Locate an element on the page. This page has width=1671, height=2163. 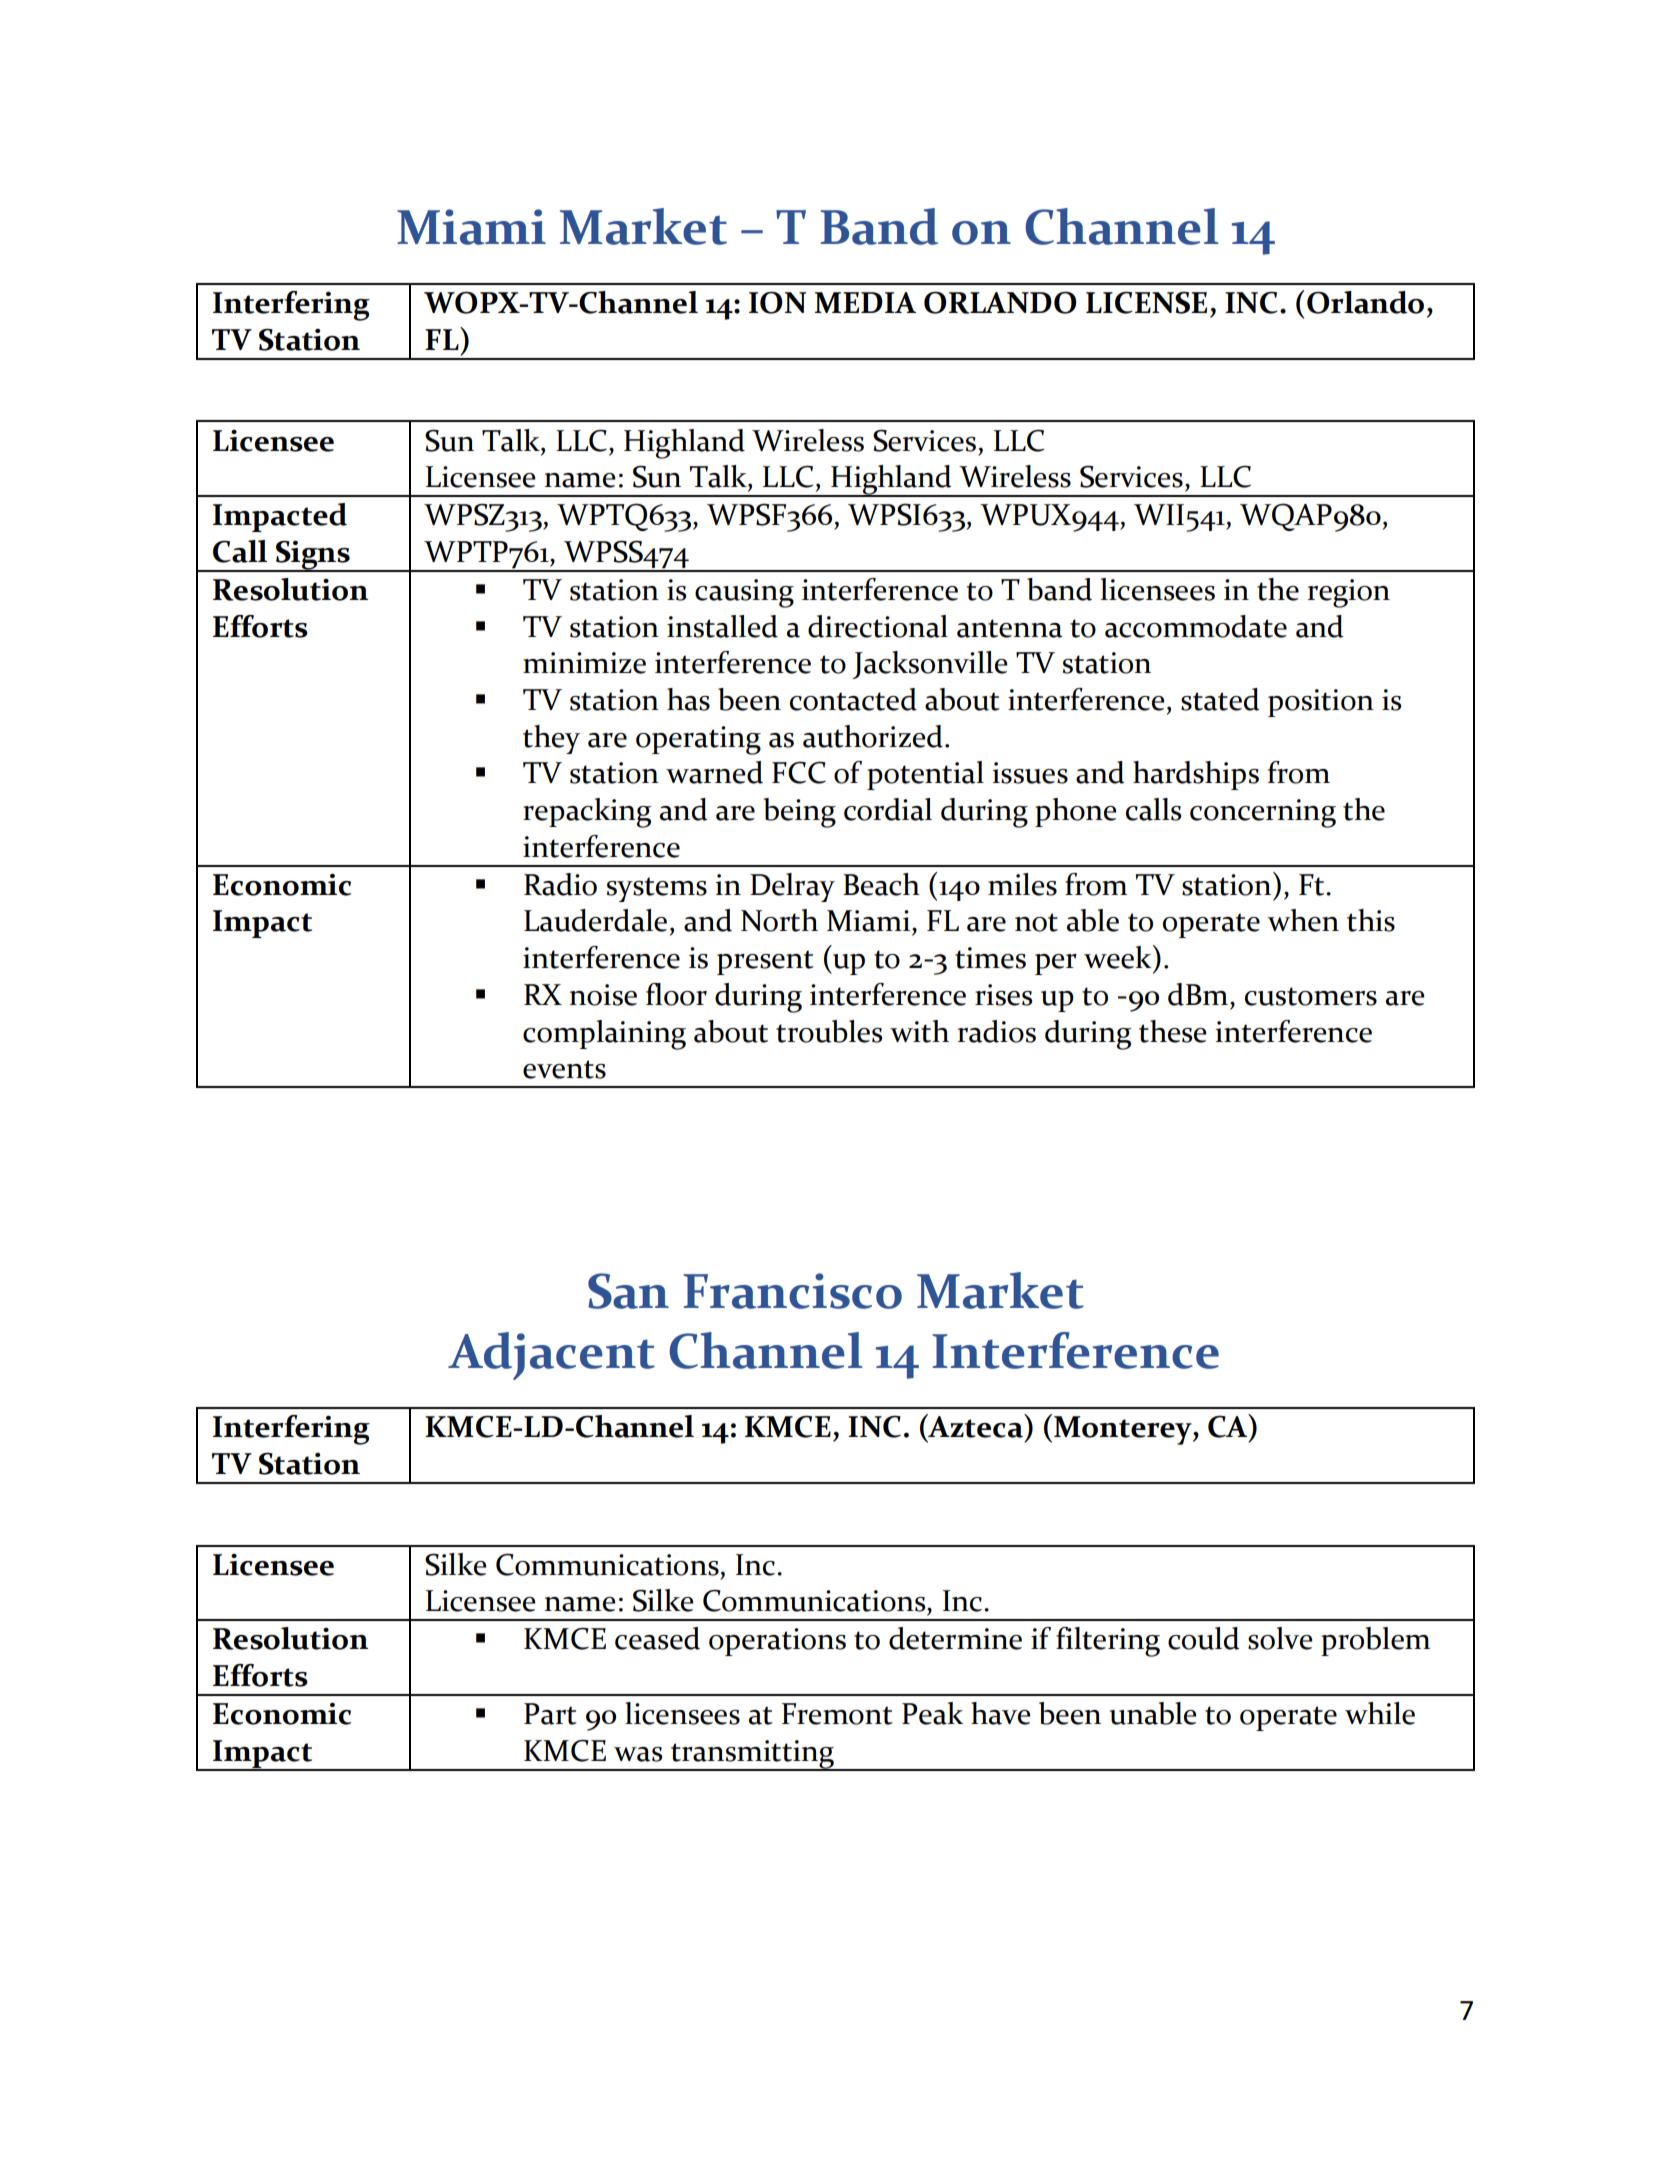
customers is located at coordinates (1311, 996).
